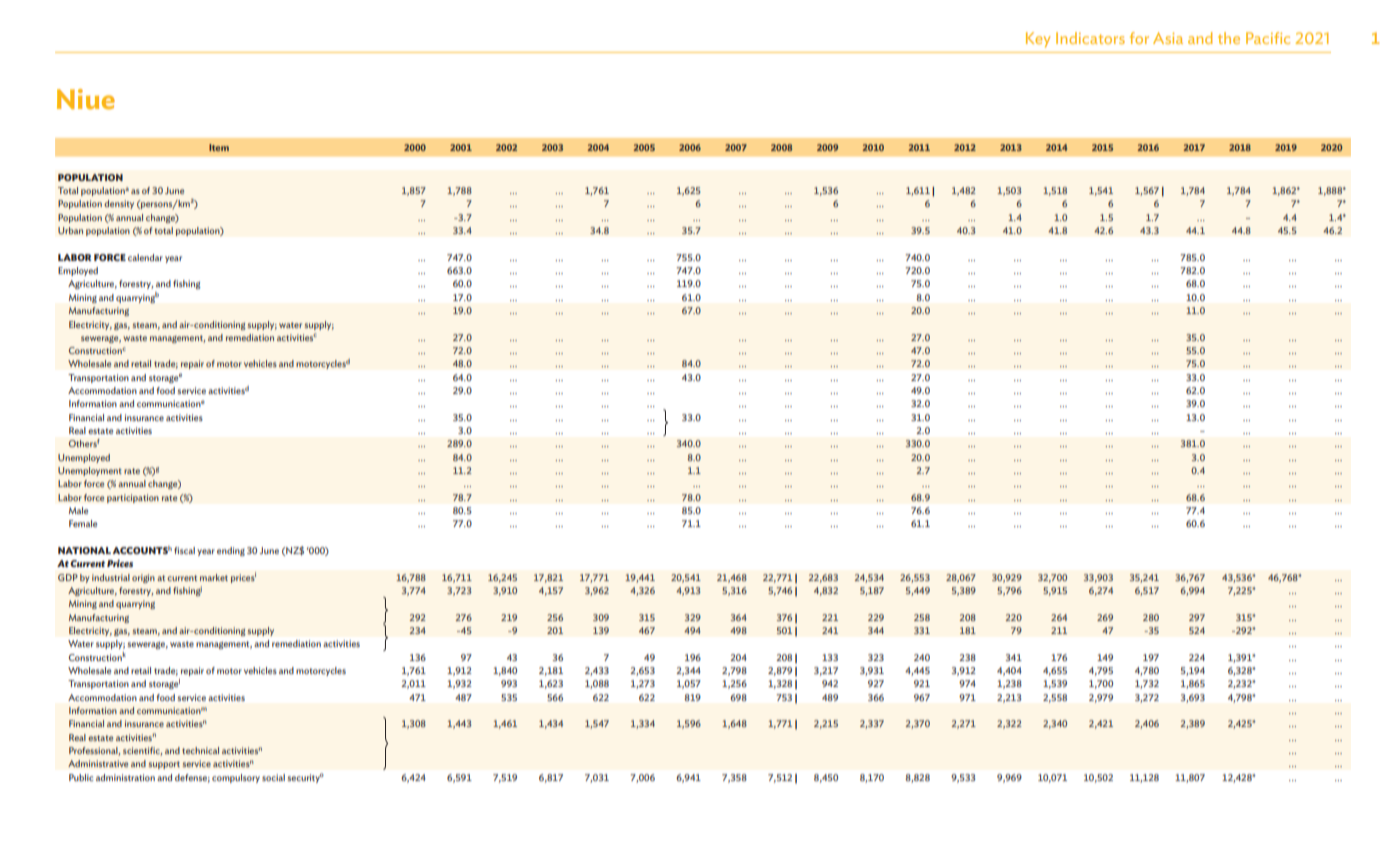 The image size is (1400, 850). I want to click on Key, so click(1038, 40).
